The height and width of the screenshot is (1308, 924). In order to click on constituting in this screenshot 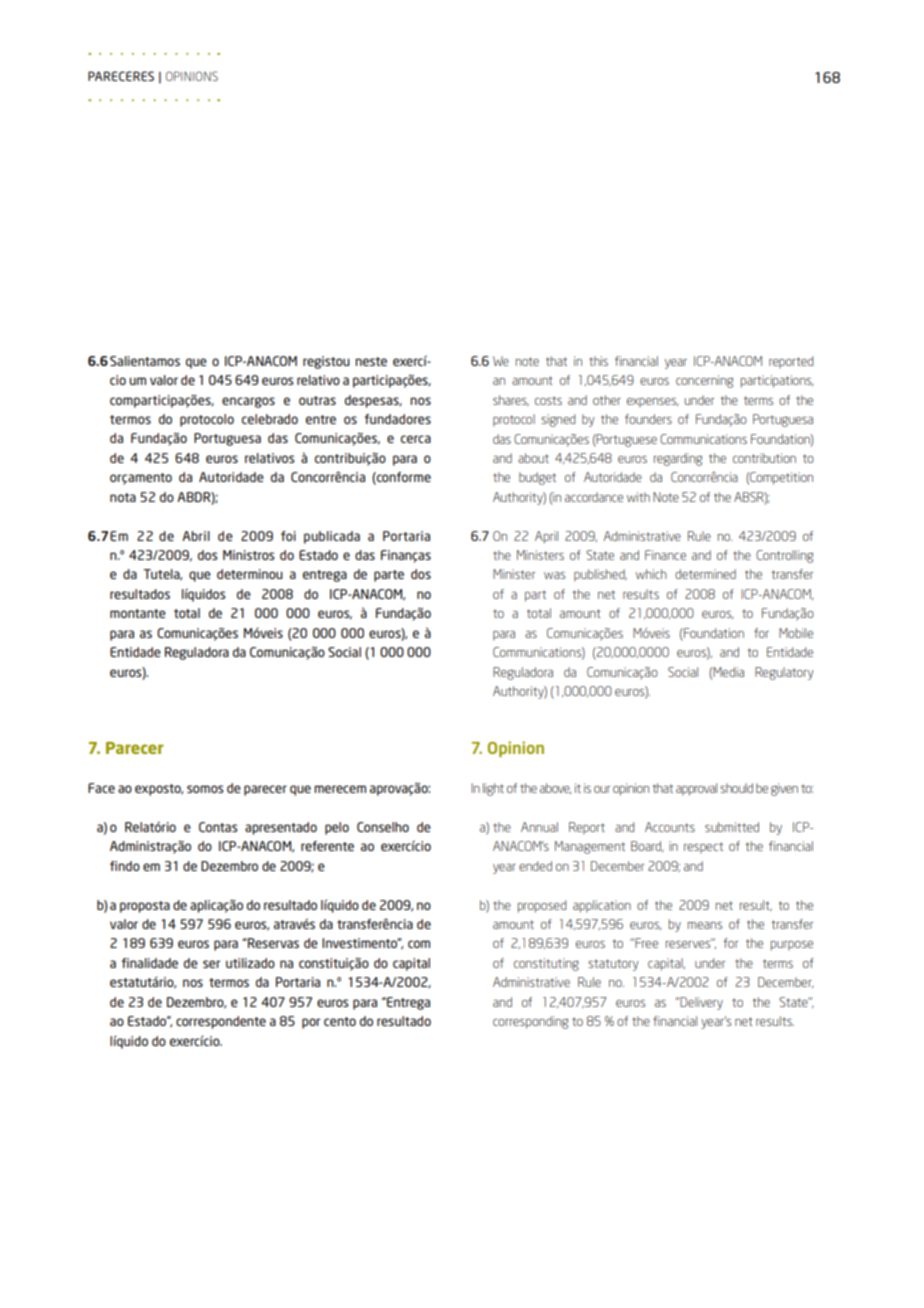, I will do `click(546, 964)`.
